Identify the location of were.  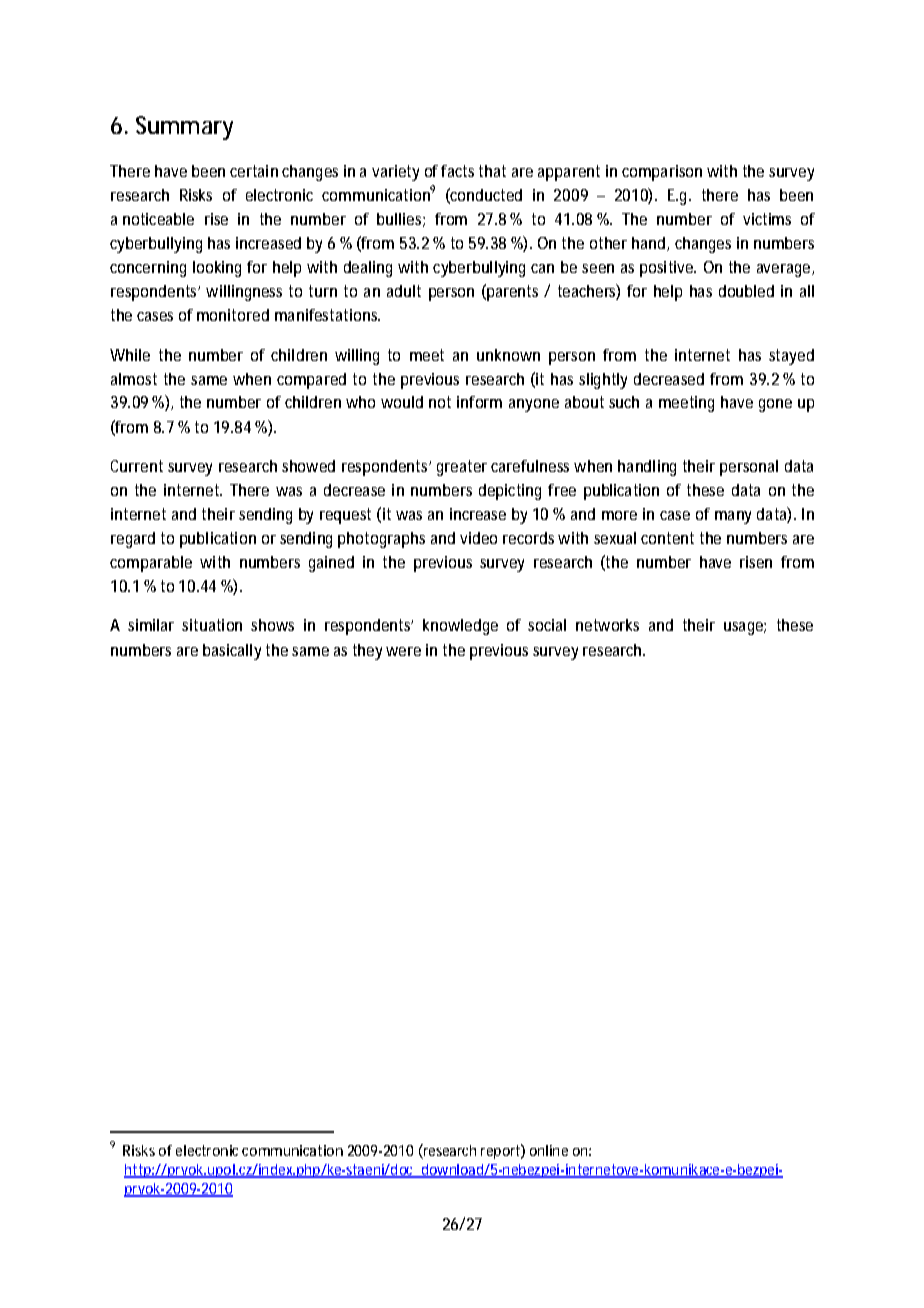
(403, 651).
